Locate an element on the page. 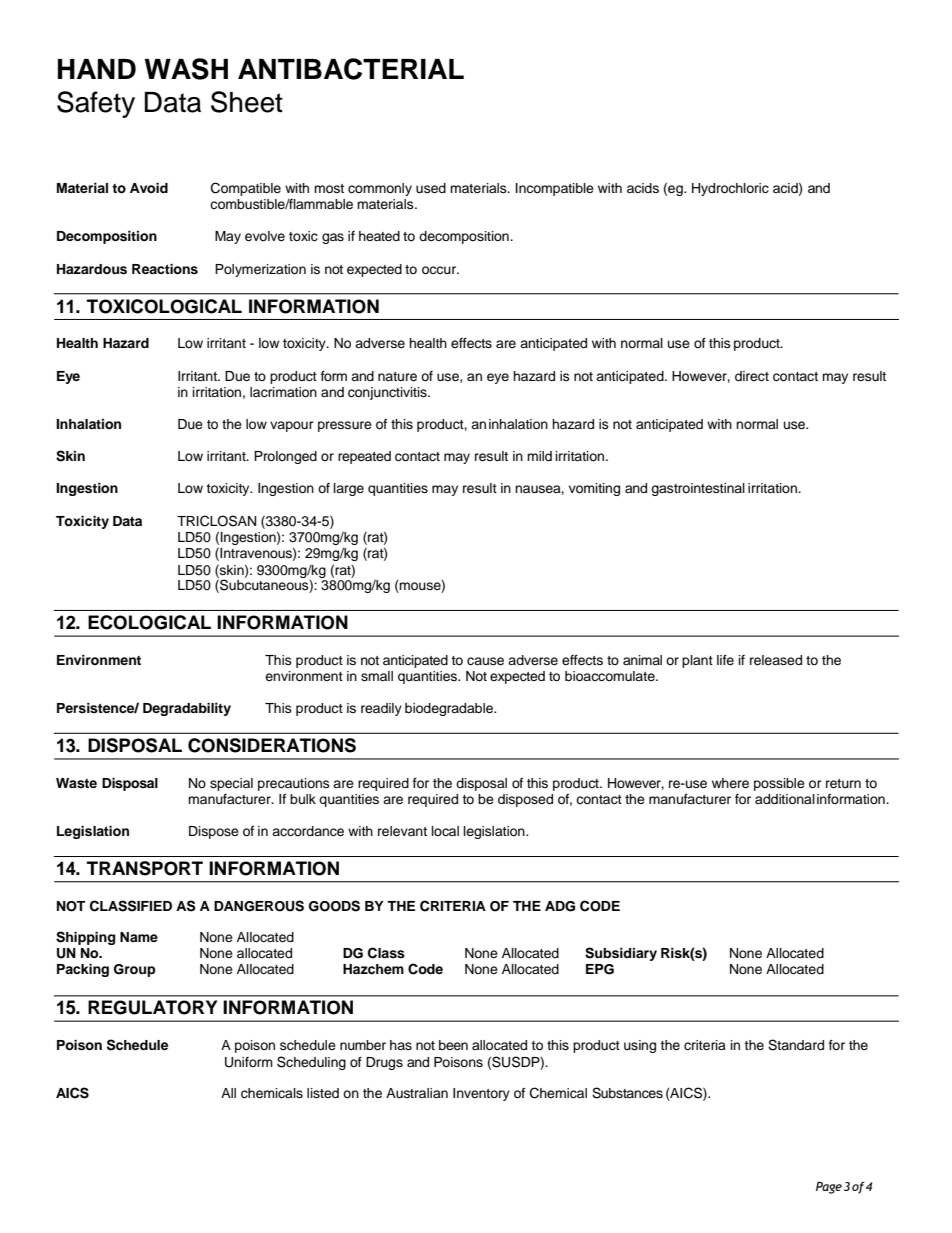  TRICLOSAN is located at coordinates (216, 521).
